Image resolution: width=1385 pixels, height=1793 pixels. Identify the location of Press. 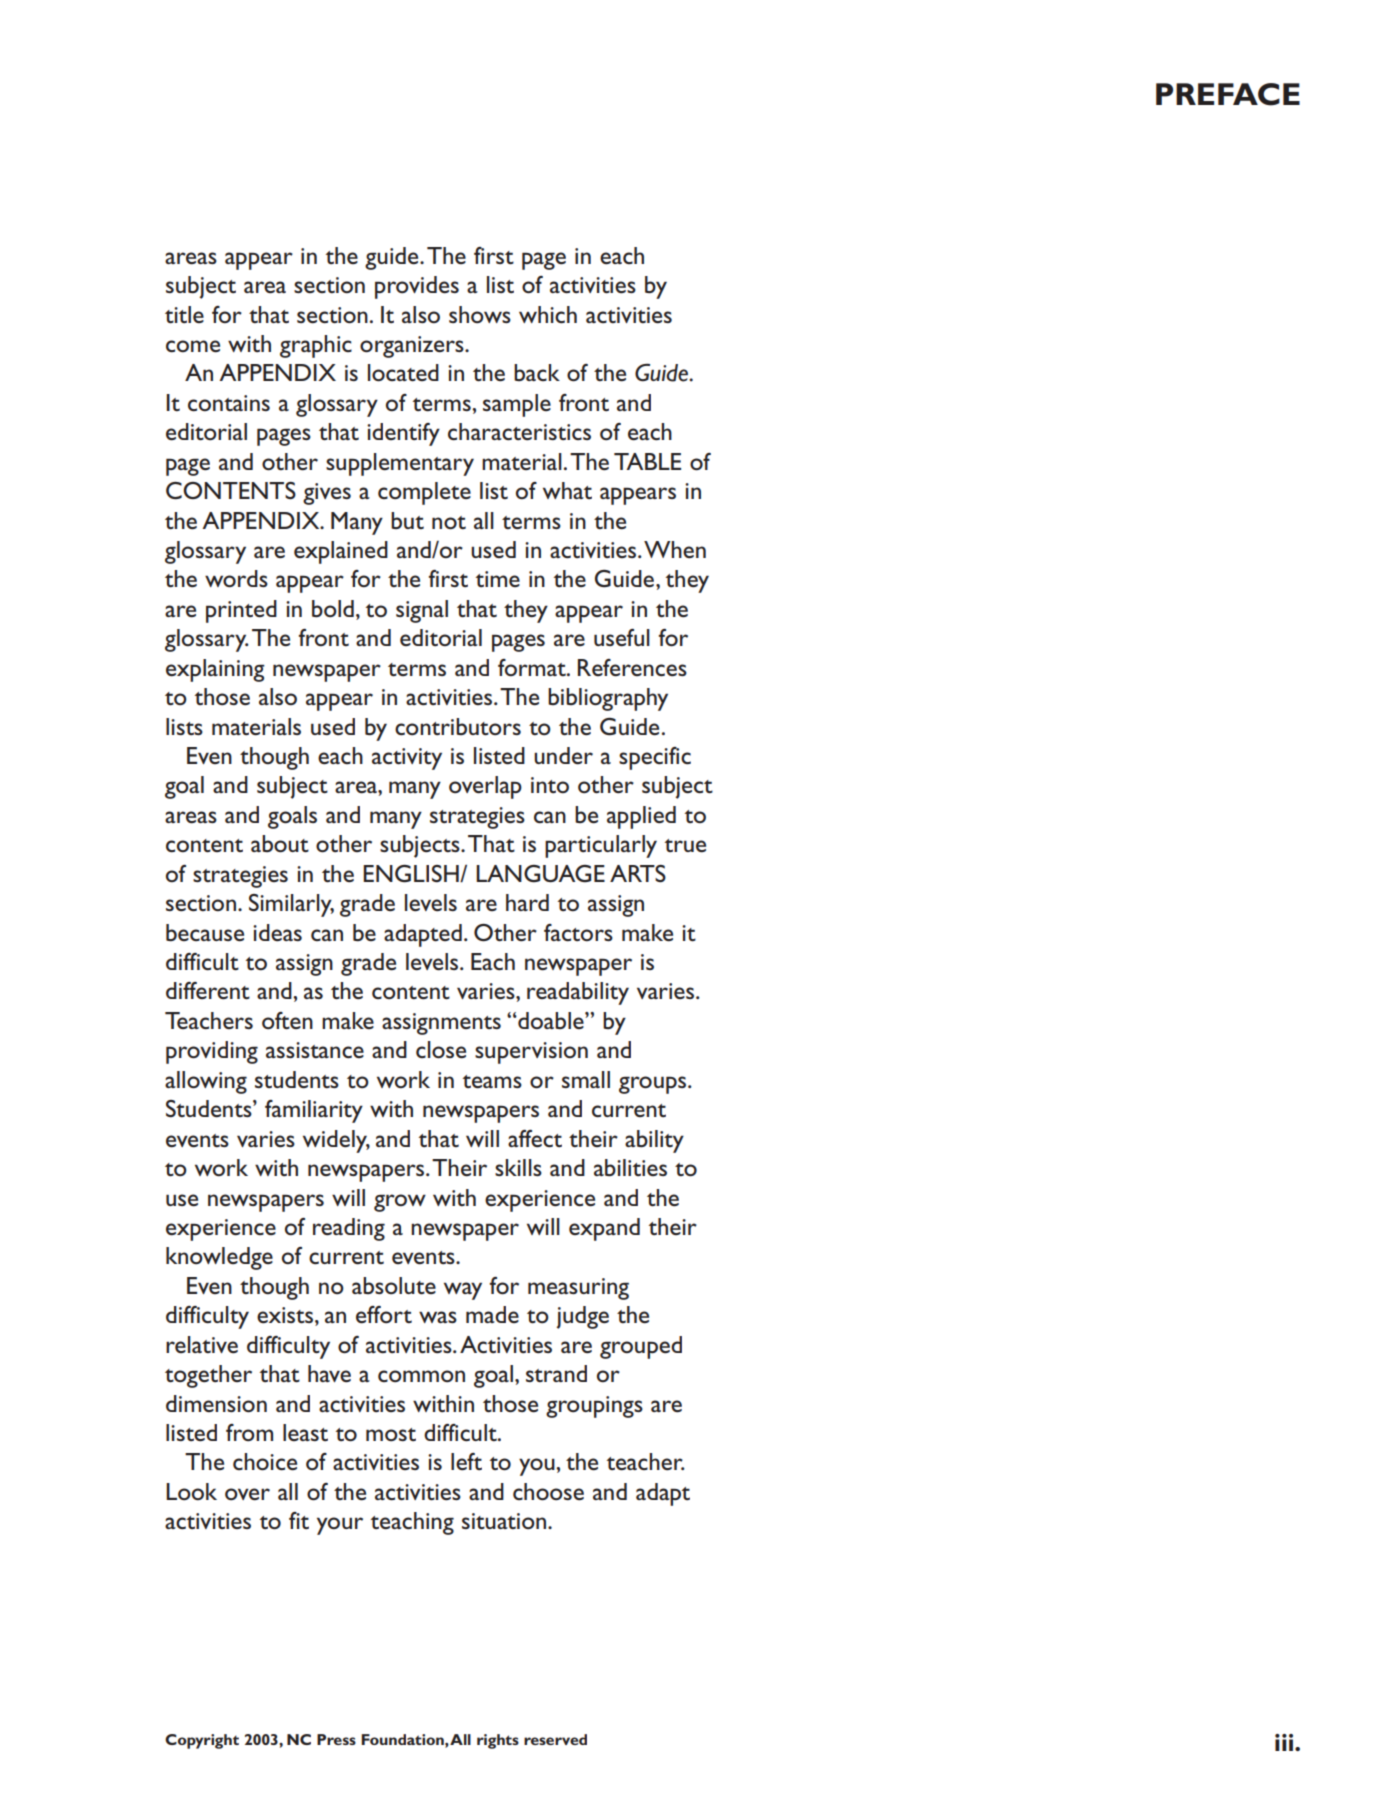
(336, 1739).
